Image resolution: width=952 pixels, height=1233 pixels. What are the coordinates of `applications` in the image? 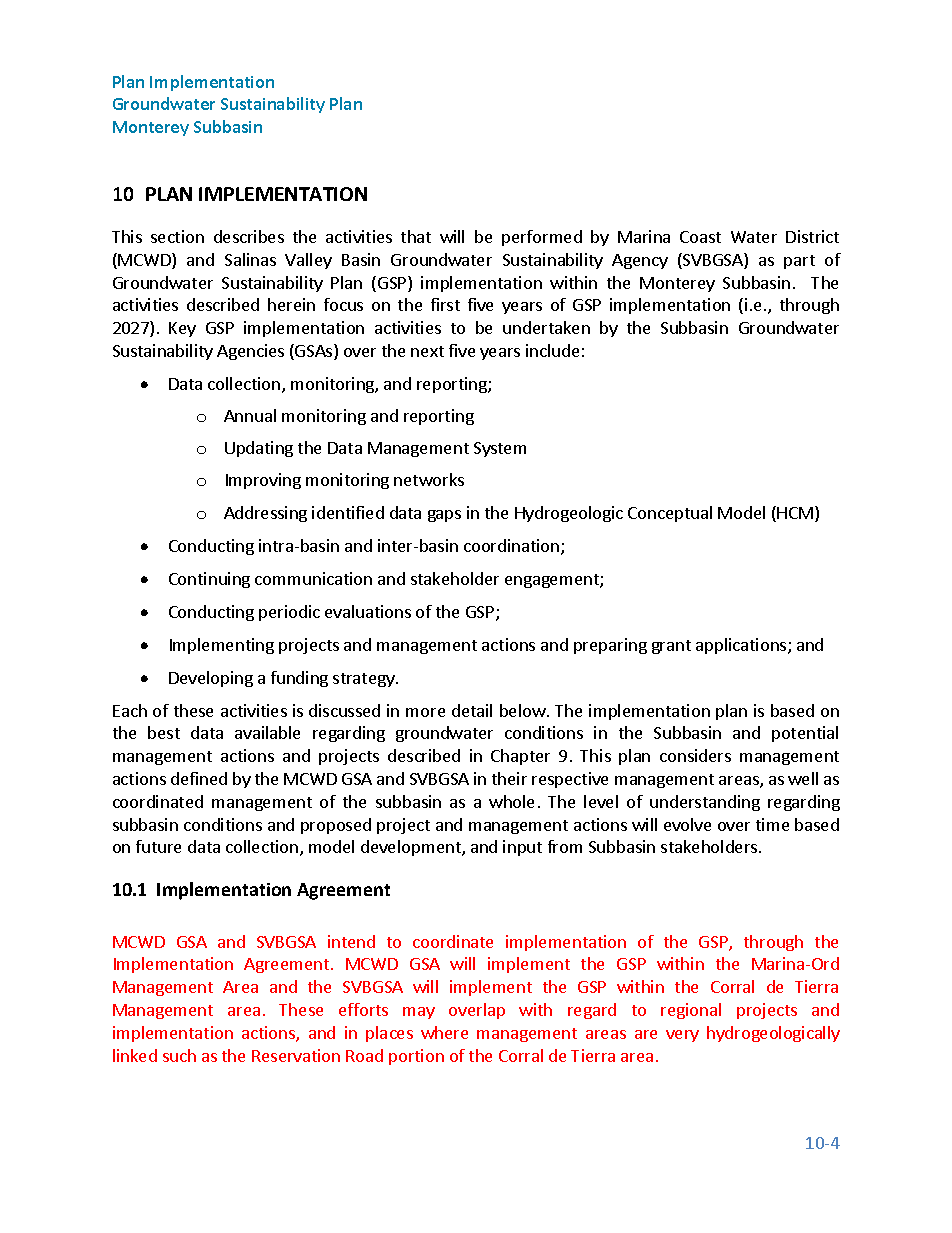 It's located at (742, 646).
